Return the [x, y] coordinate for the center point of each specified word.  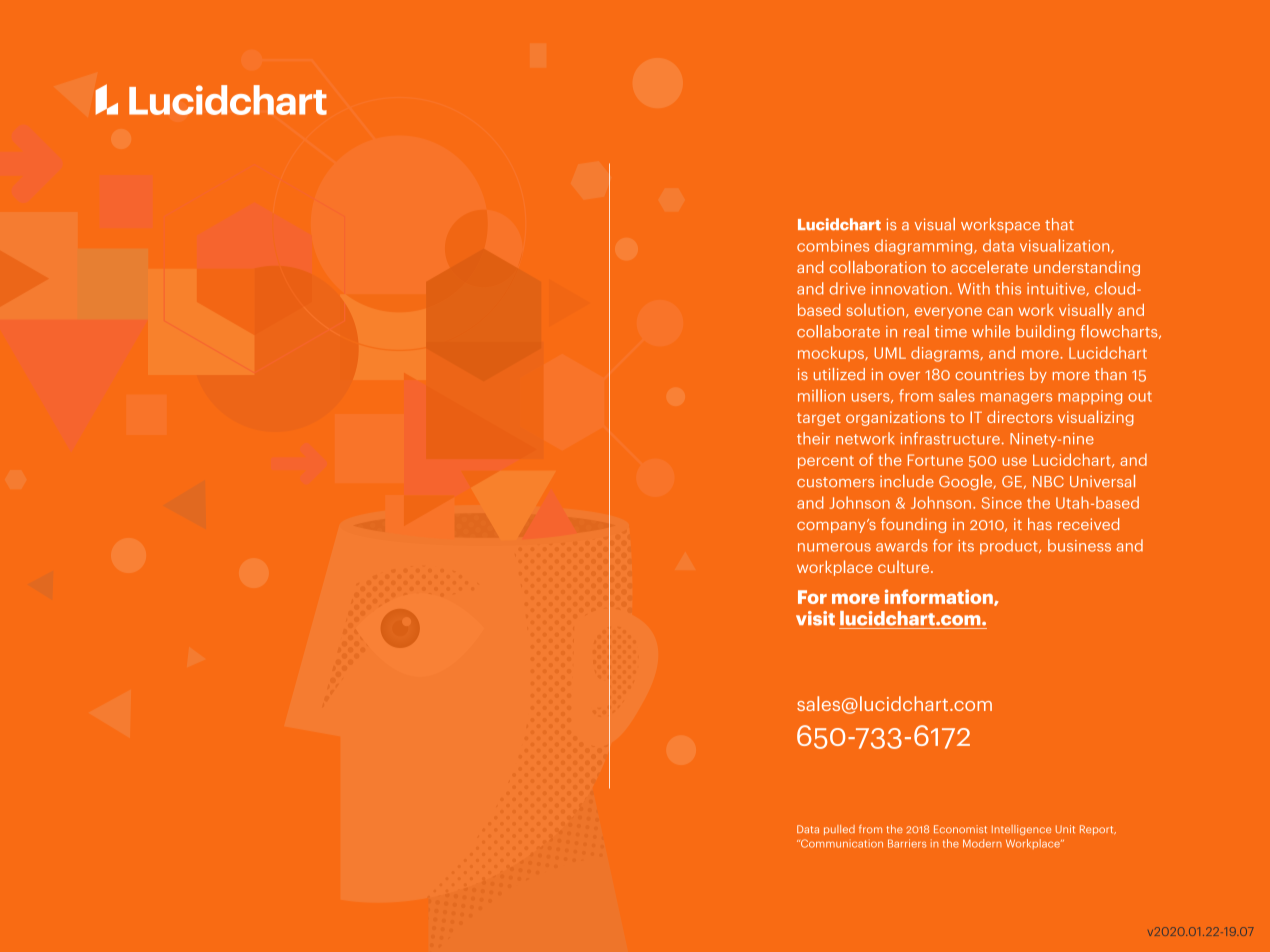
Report [1098, 830]
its [966, 546]
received [1088, 524]
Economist [960, 829]
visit [815, 618]
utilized [839, 374]
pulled [839, 830]
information [940, 597]
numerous [834, 547]
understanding [1087, 268]
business [1079, 545]
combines [833, 245]
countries [989, 374]
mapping [1090, 397]
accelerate [989, 267]
